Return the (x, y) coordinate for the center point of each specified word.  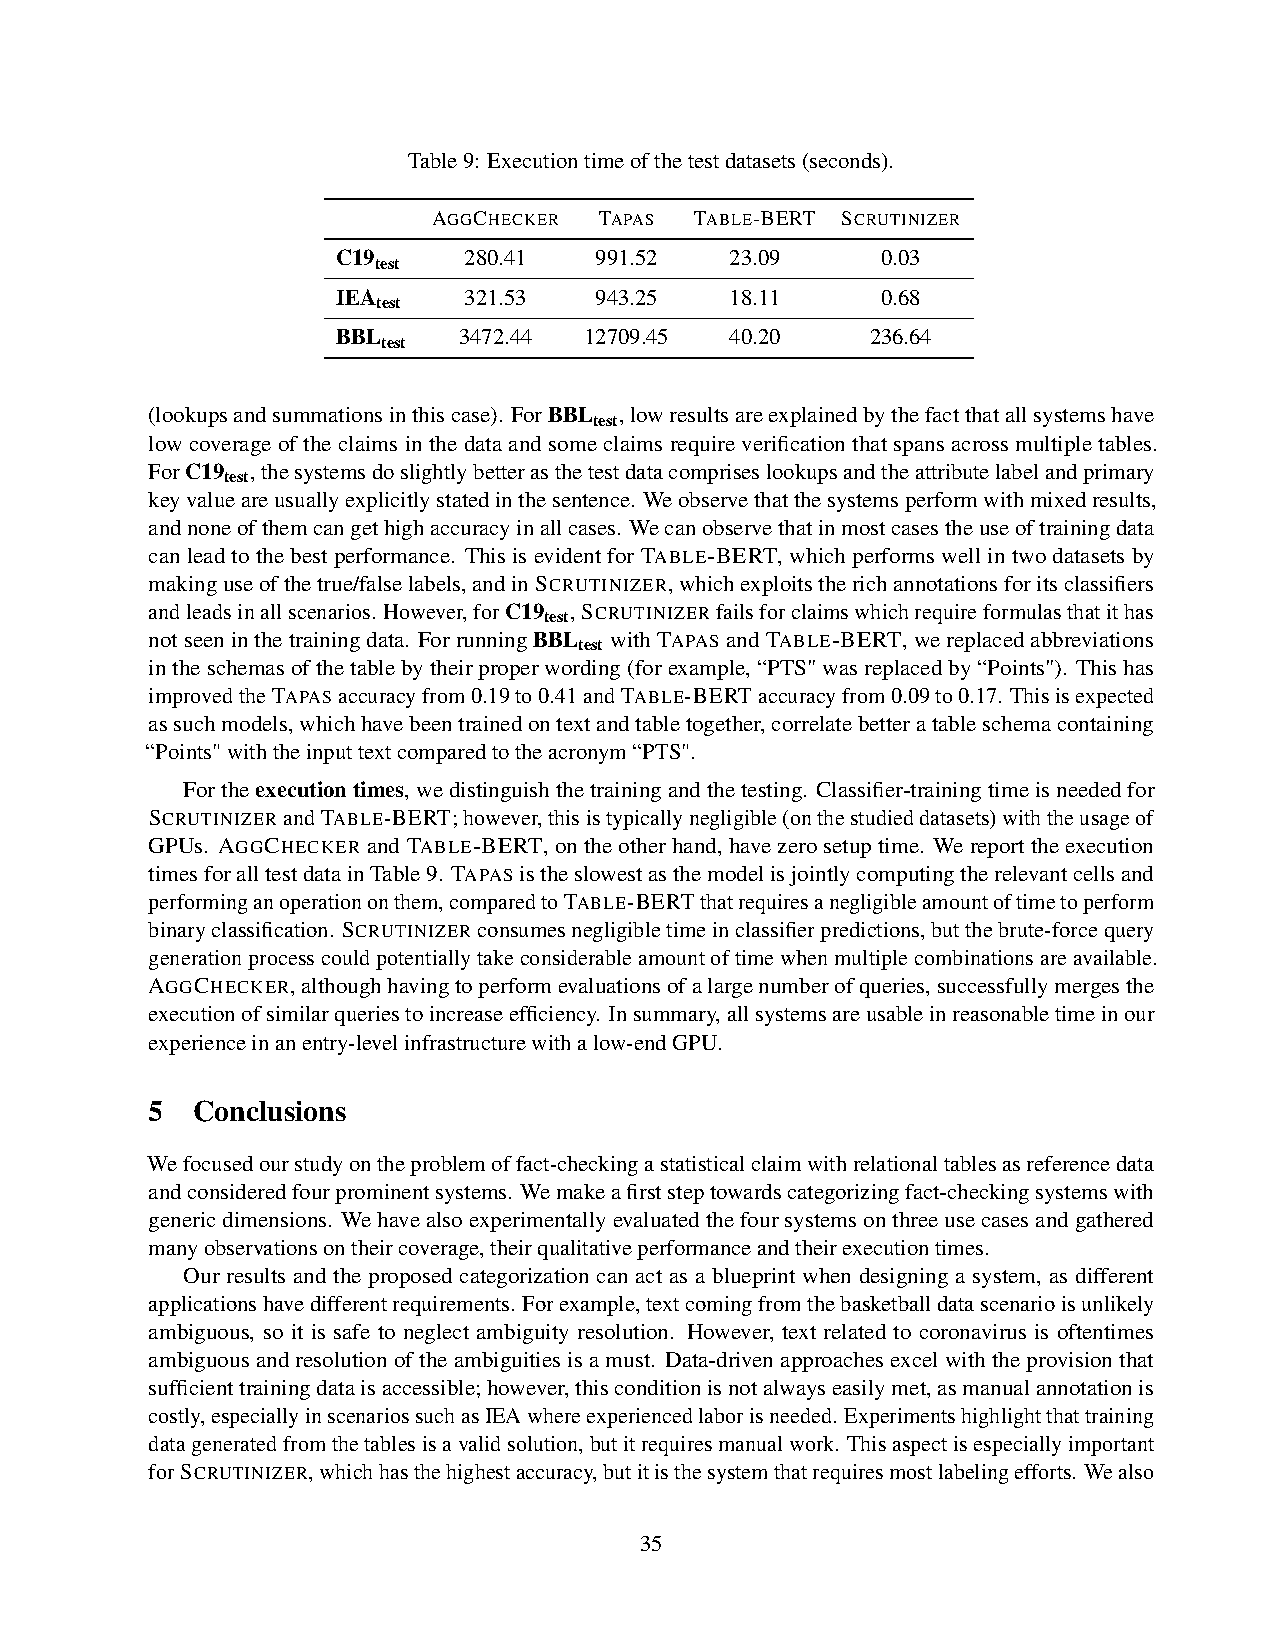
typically (644, 820)
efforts (1043, 1471)
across (980, 446)
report (997, 849)
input (329, 754)
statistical (702, 1163)
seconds (846, 160)
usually (306, 502)
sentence (591, 500)
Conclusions (270, 1111)
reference (1068, 1163)
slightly (433, 474)
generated (234, 1446)
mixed (1058, 499)
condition (657, 1387)
